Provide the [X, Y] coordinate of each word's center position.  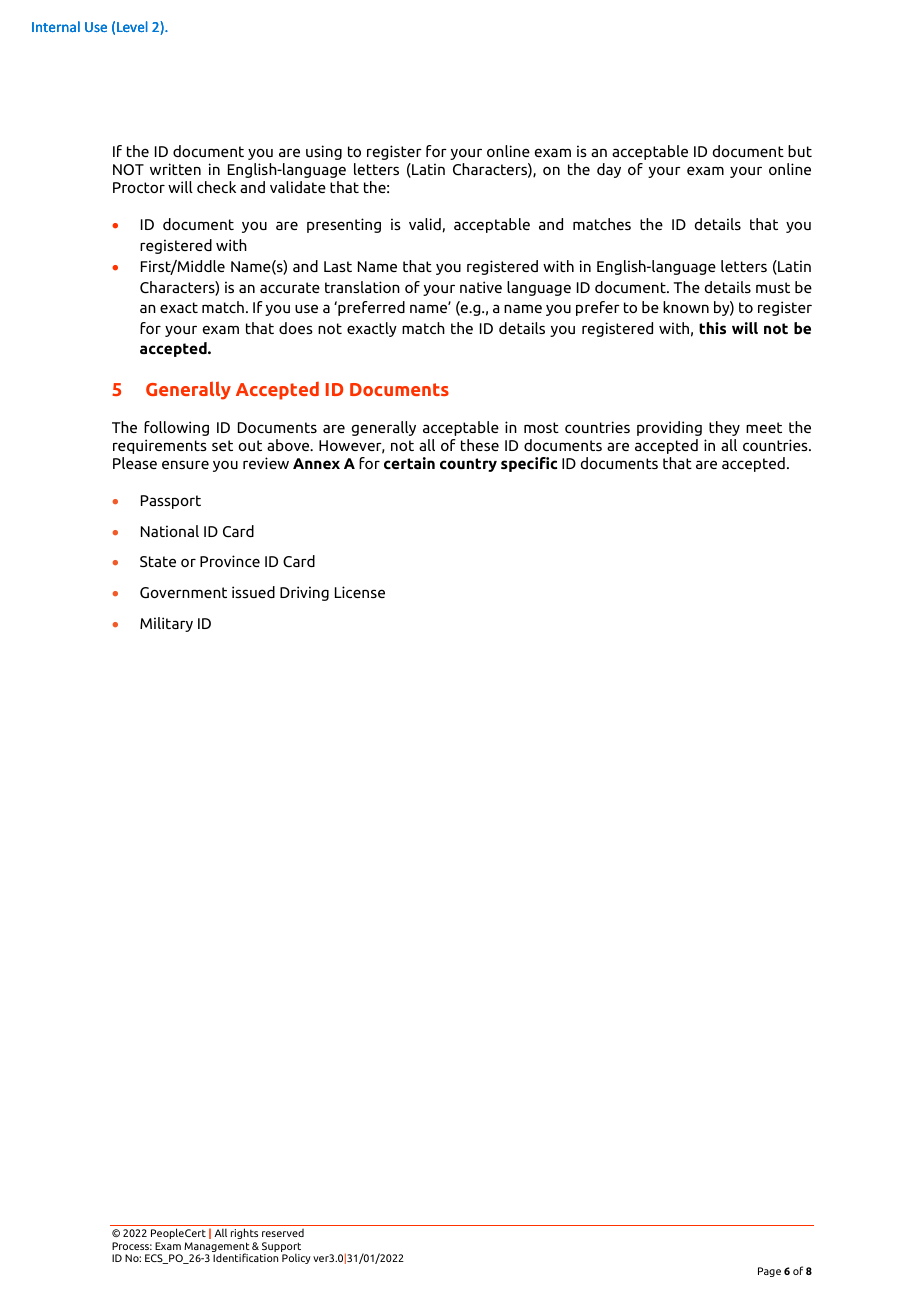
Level [132, 26]
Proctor [139, 187]
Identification [245, 1257]
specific [529, 464]
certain [409, 463]
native [481, 287]
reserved [283, 1233]
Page [769, 1272]
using [324, 152]
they [724, 428]
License [360, 592]
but [800, 151]
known [686, 307]
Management [217, 1248]
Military [166, 624]
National [170, 531]
